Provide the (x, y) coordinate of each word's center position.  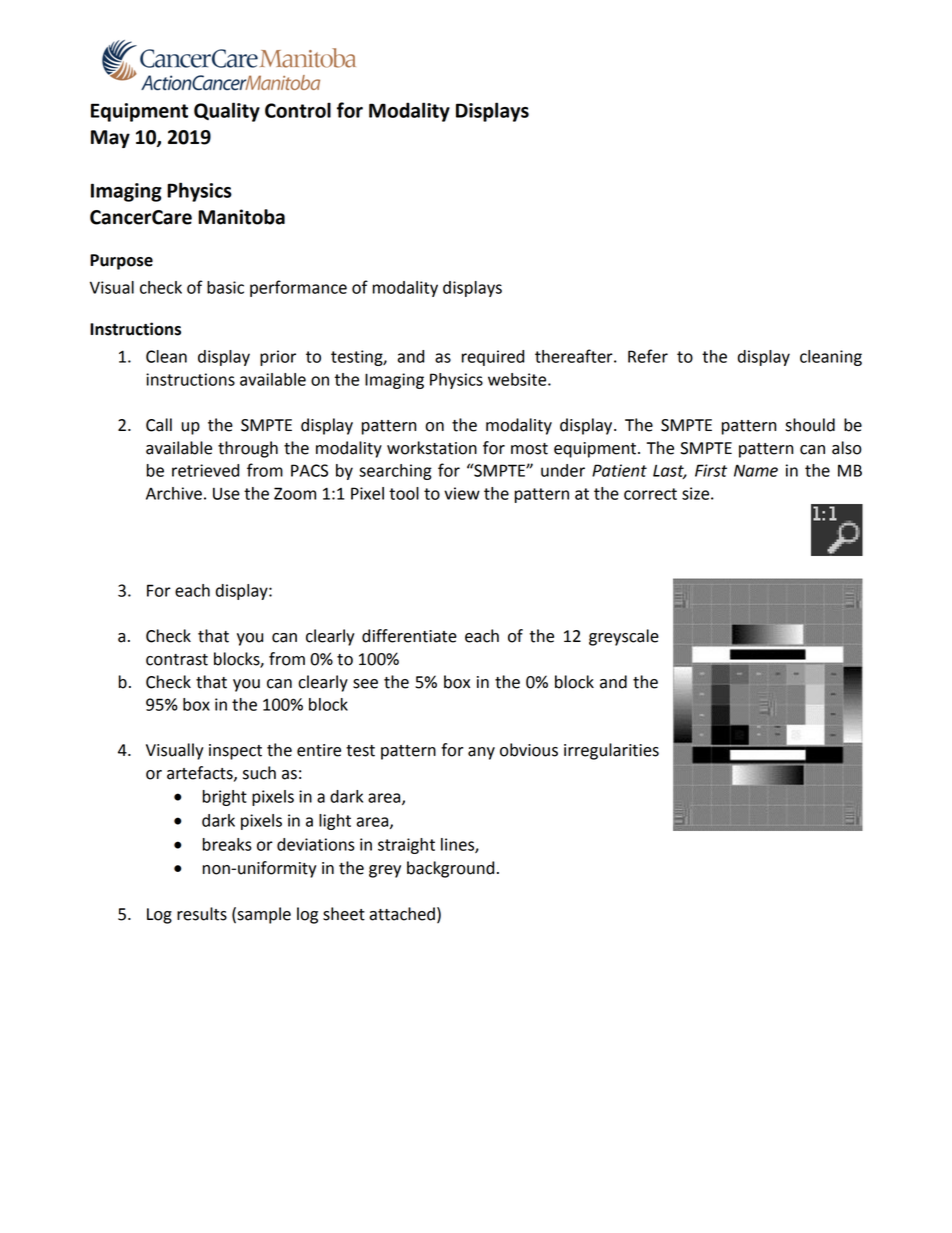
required (493, 358)
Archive (174, 493)
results (202, 914)
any (481, 753)
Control (298, 110)
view (462, 493)
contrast (177, 660)
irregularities (611, 751)
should (810, 425)
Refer (648, 356)
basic (225, 287)
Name (756, 470)
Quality (227, 112)
